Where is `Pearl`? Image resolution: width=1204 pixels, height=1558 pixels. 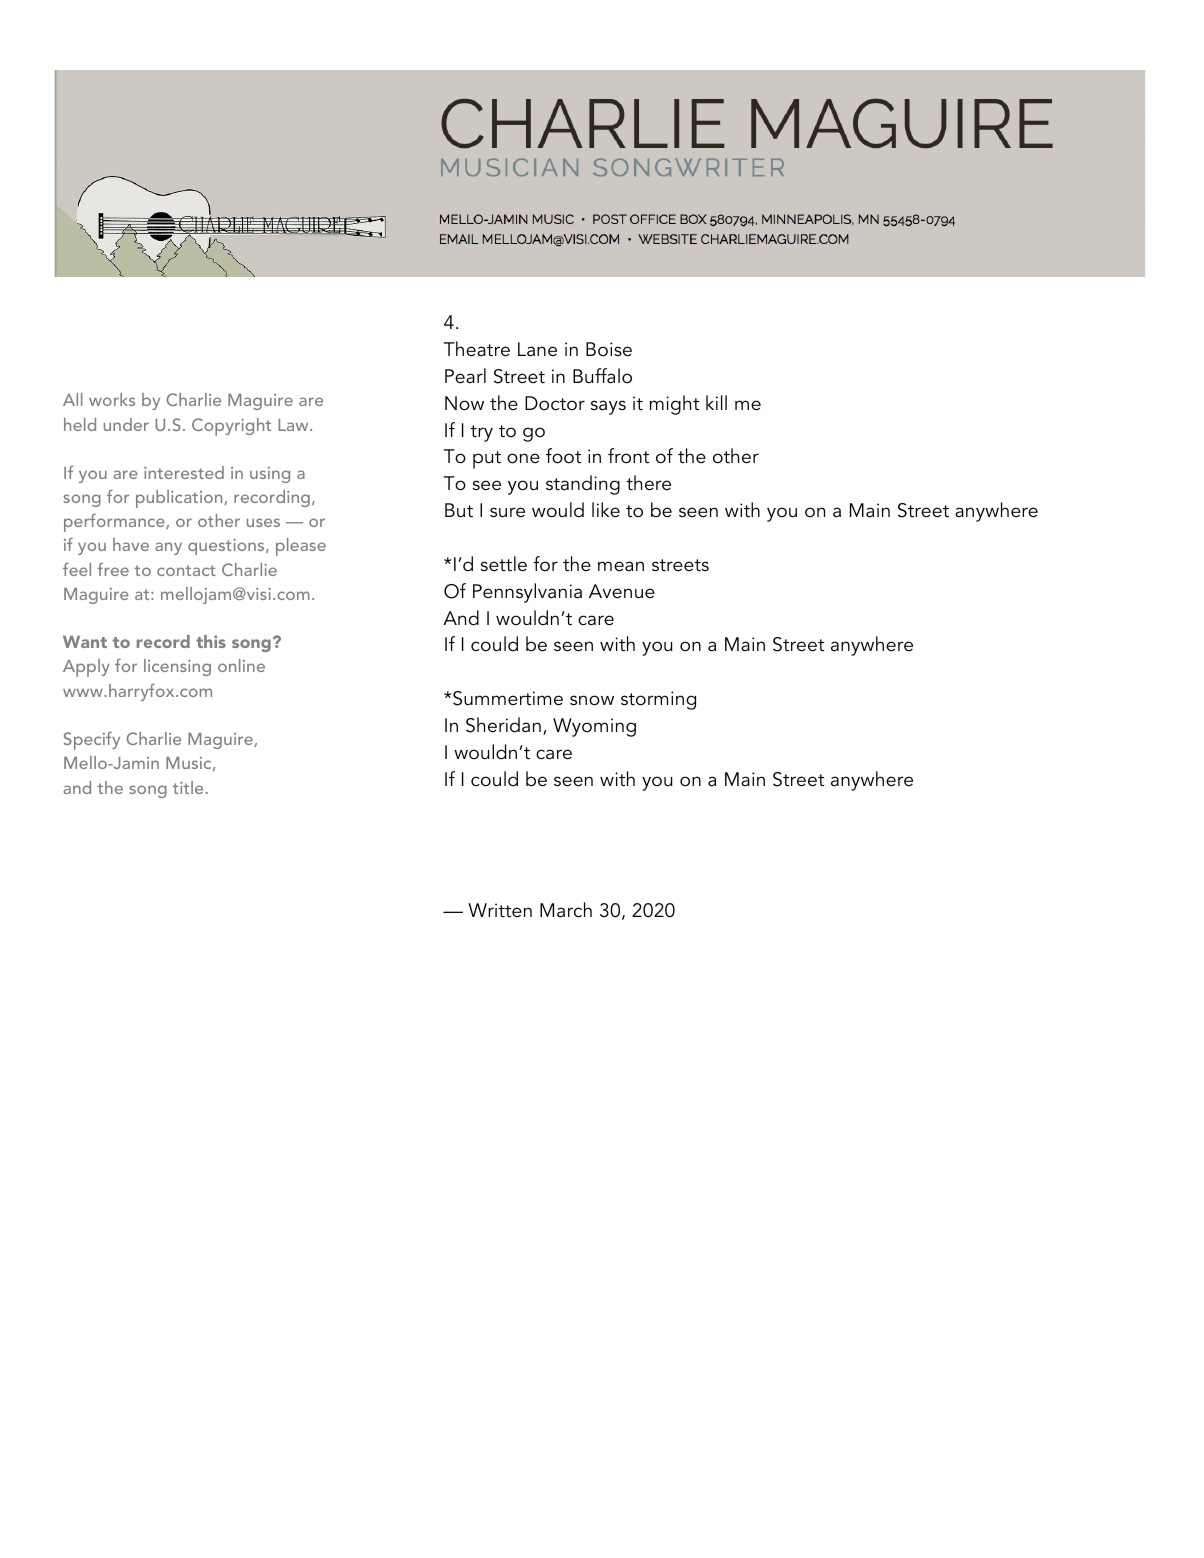
Pearl is located at coordinates (465, 376).
